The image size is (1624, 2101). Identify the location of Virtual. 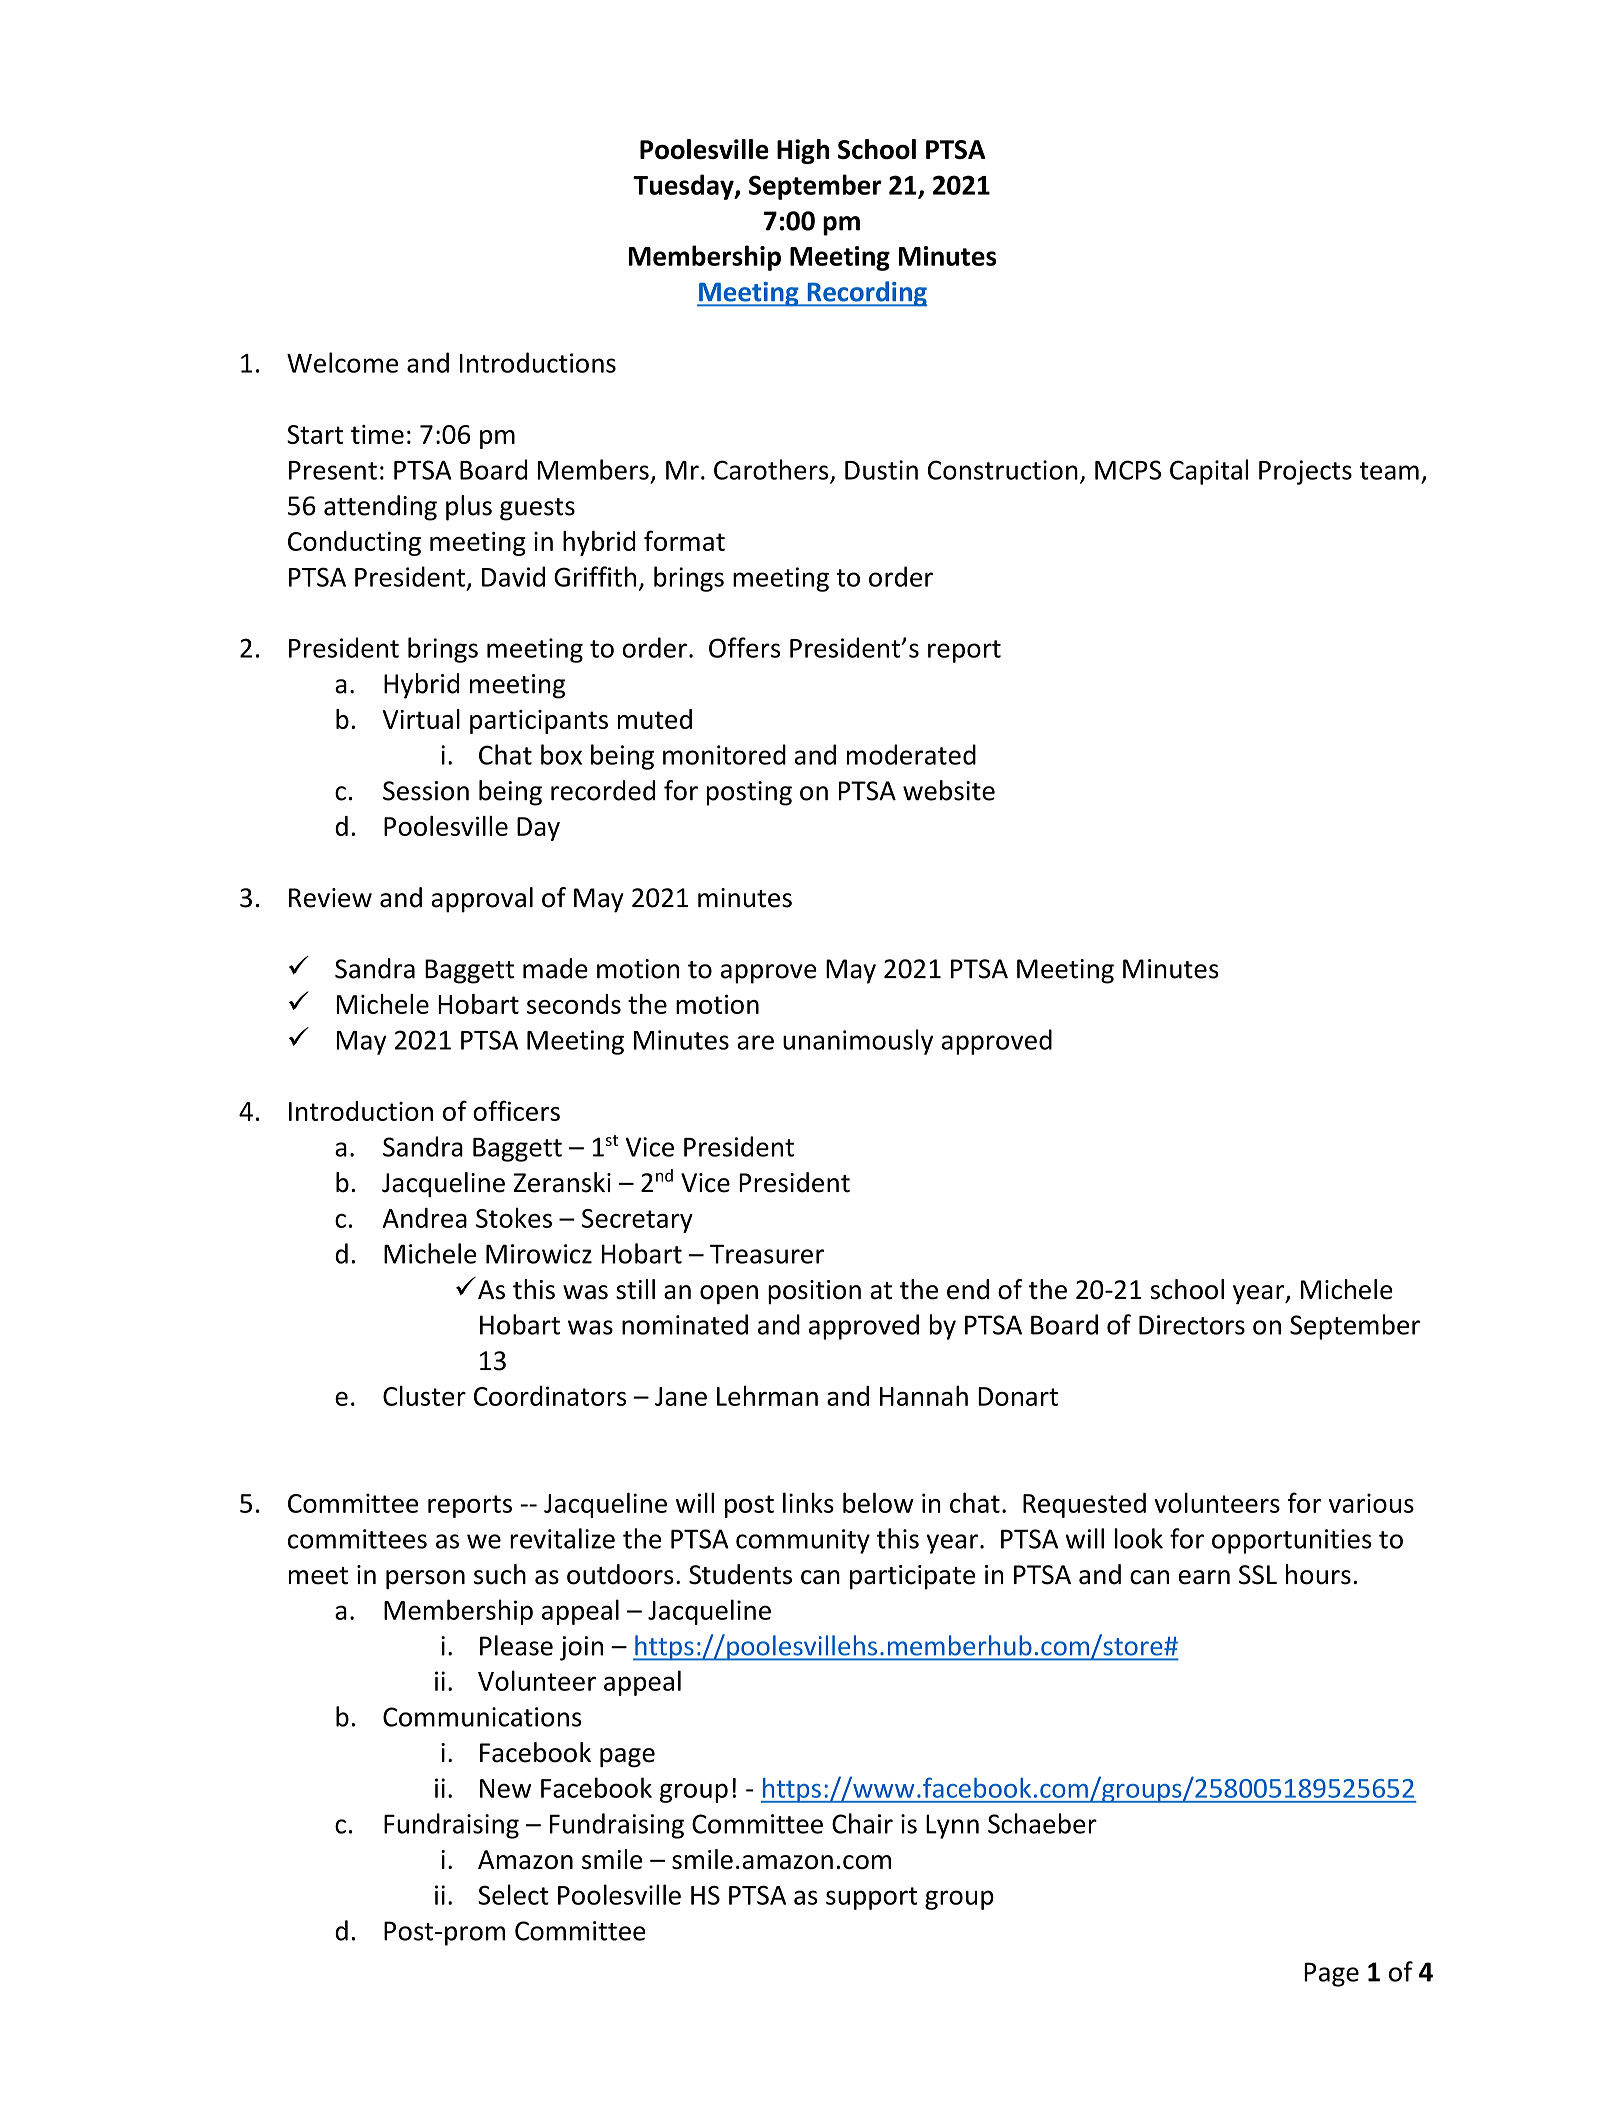
(421, 719).
